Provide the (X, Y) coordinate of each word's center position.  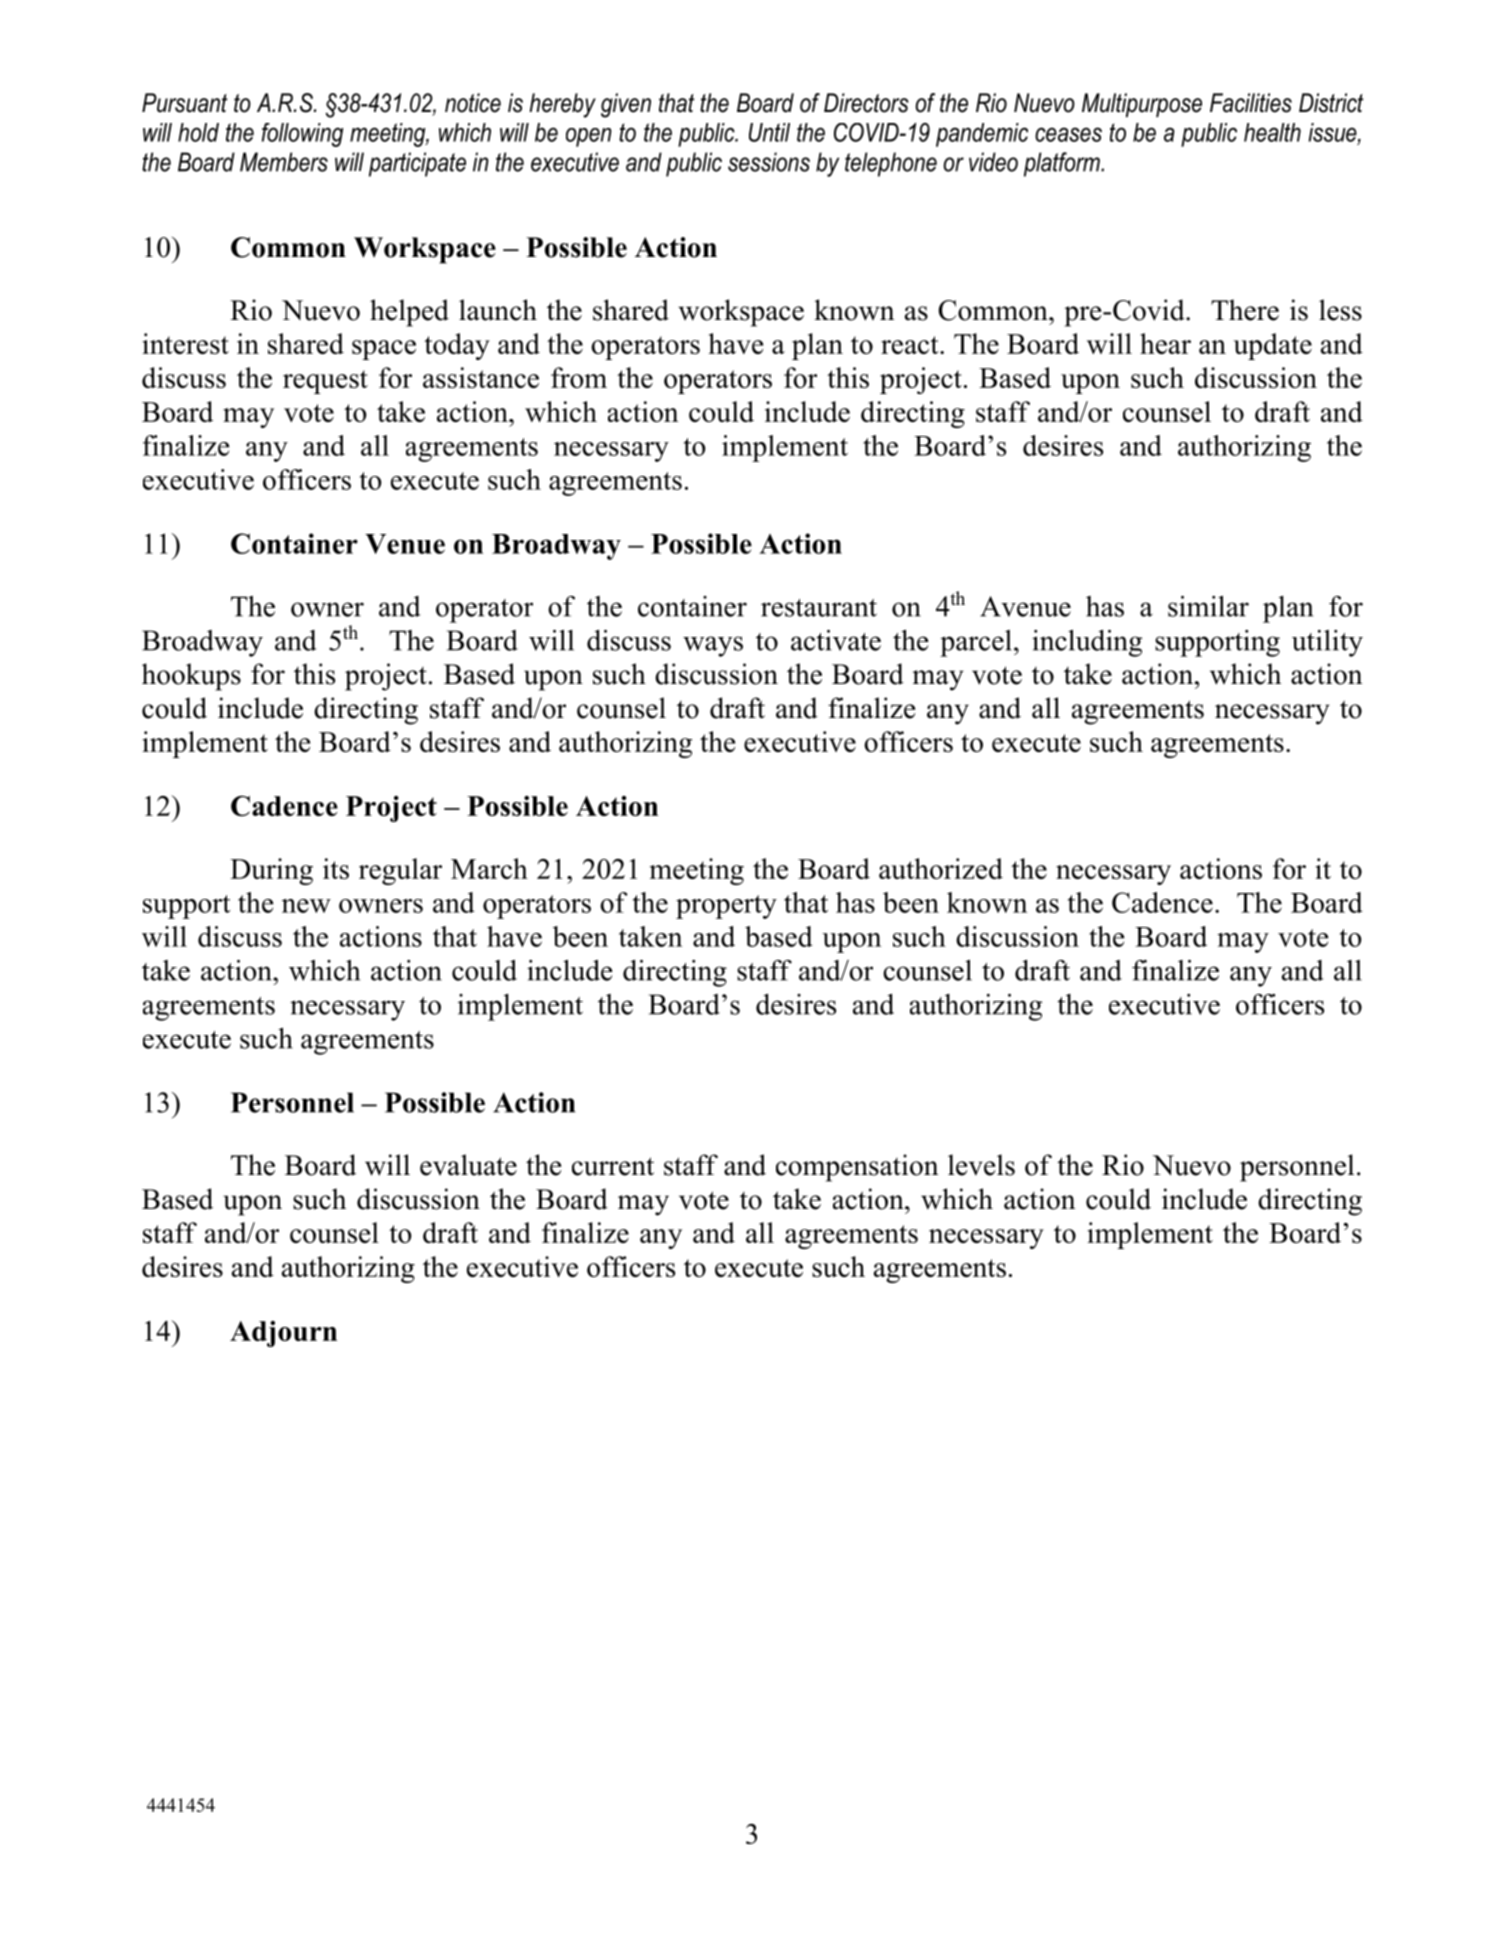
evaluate (468, 1165)
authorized (941, 868)
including (1087, 643)
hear (1165, 343)
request (325, 382)
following (302, 135)
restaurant (819, 608)
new (306, 906)
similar (1208, 606)
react (911, 345)
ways (713, 646)
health (1272, 132)
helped (409, 313)
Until (769, 132)
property (726, 907)
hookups (191, 677)
